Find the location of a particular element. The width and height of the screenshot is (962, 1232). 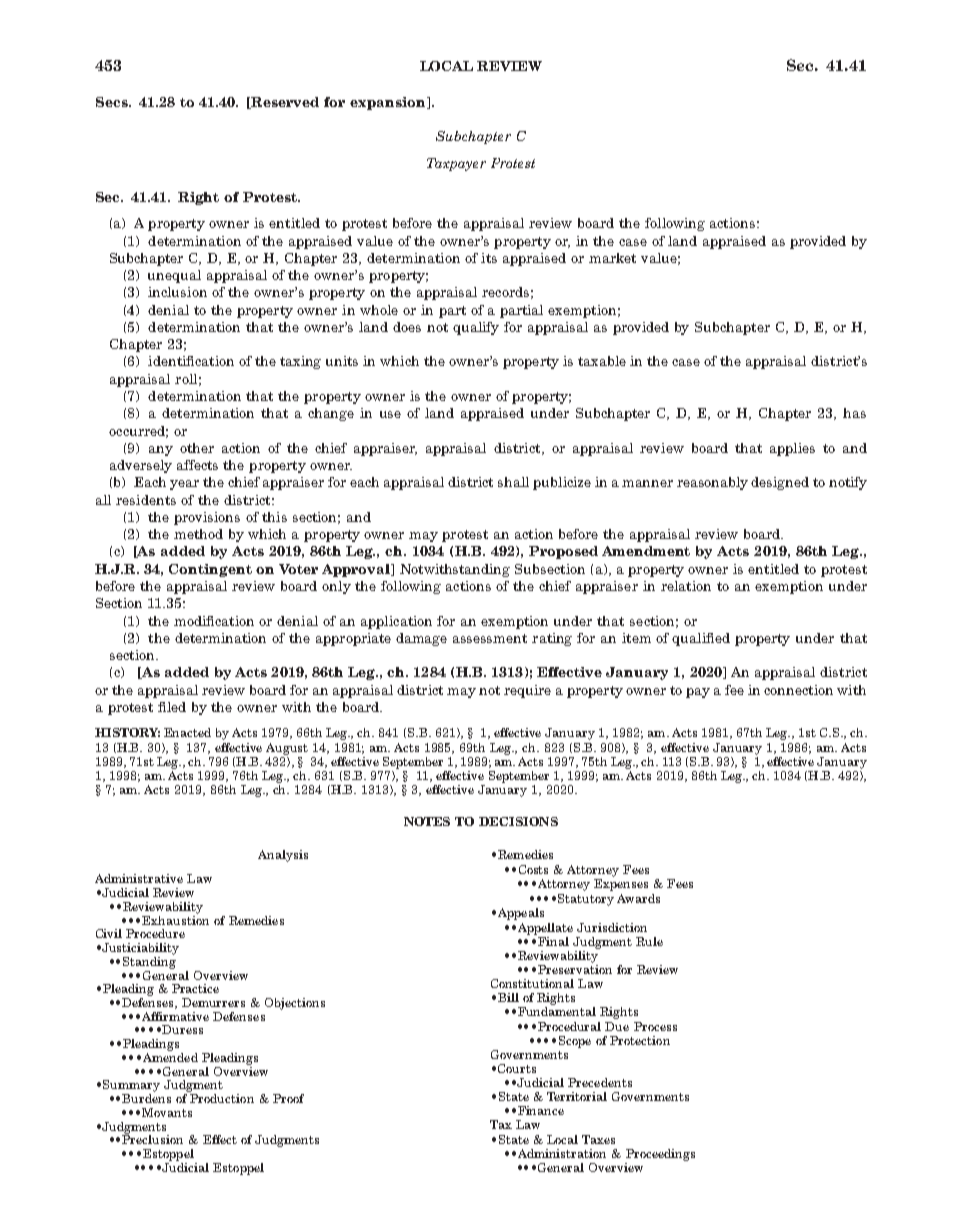

Finance is located at coordinates (541, 1110).
